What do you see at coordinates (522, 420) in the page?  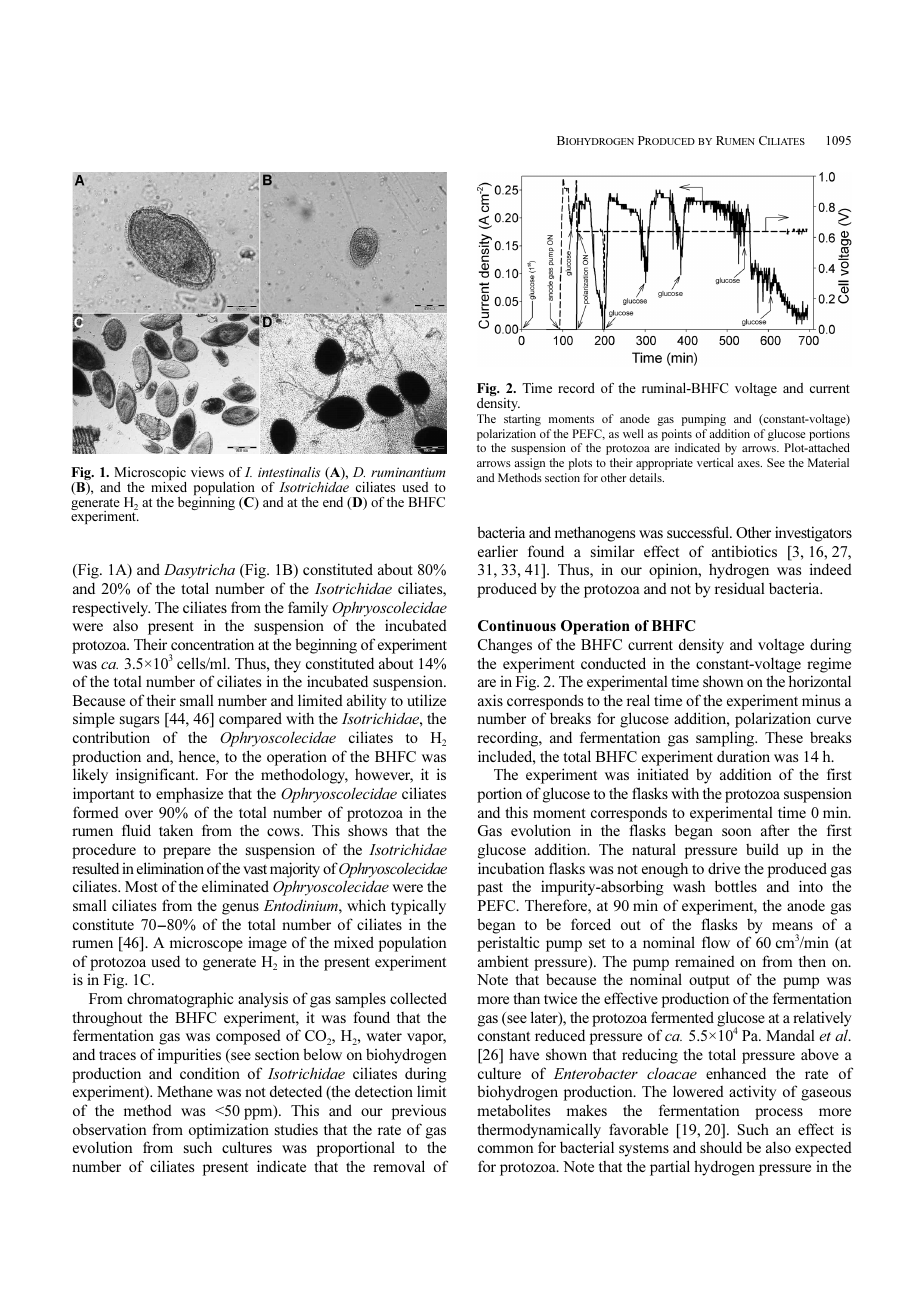 I see `starting` at bounding box center [522, 420].
